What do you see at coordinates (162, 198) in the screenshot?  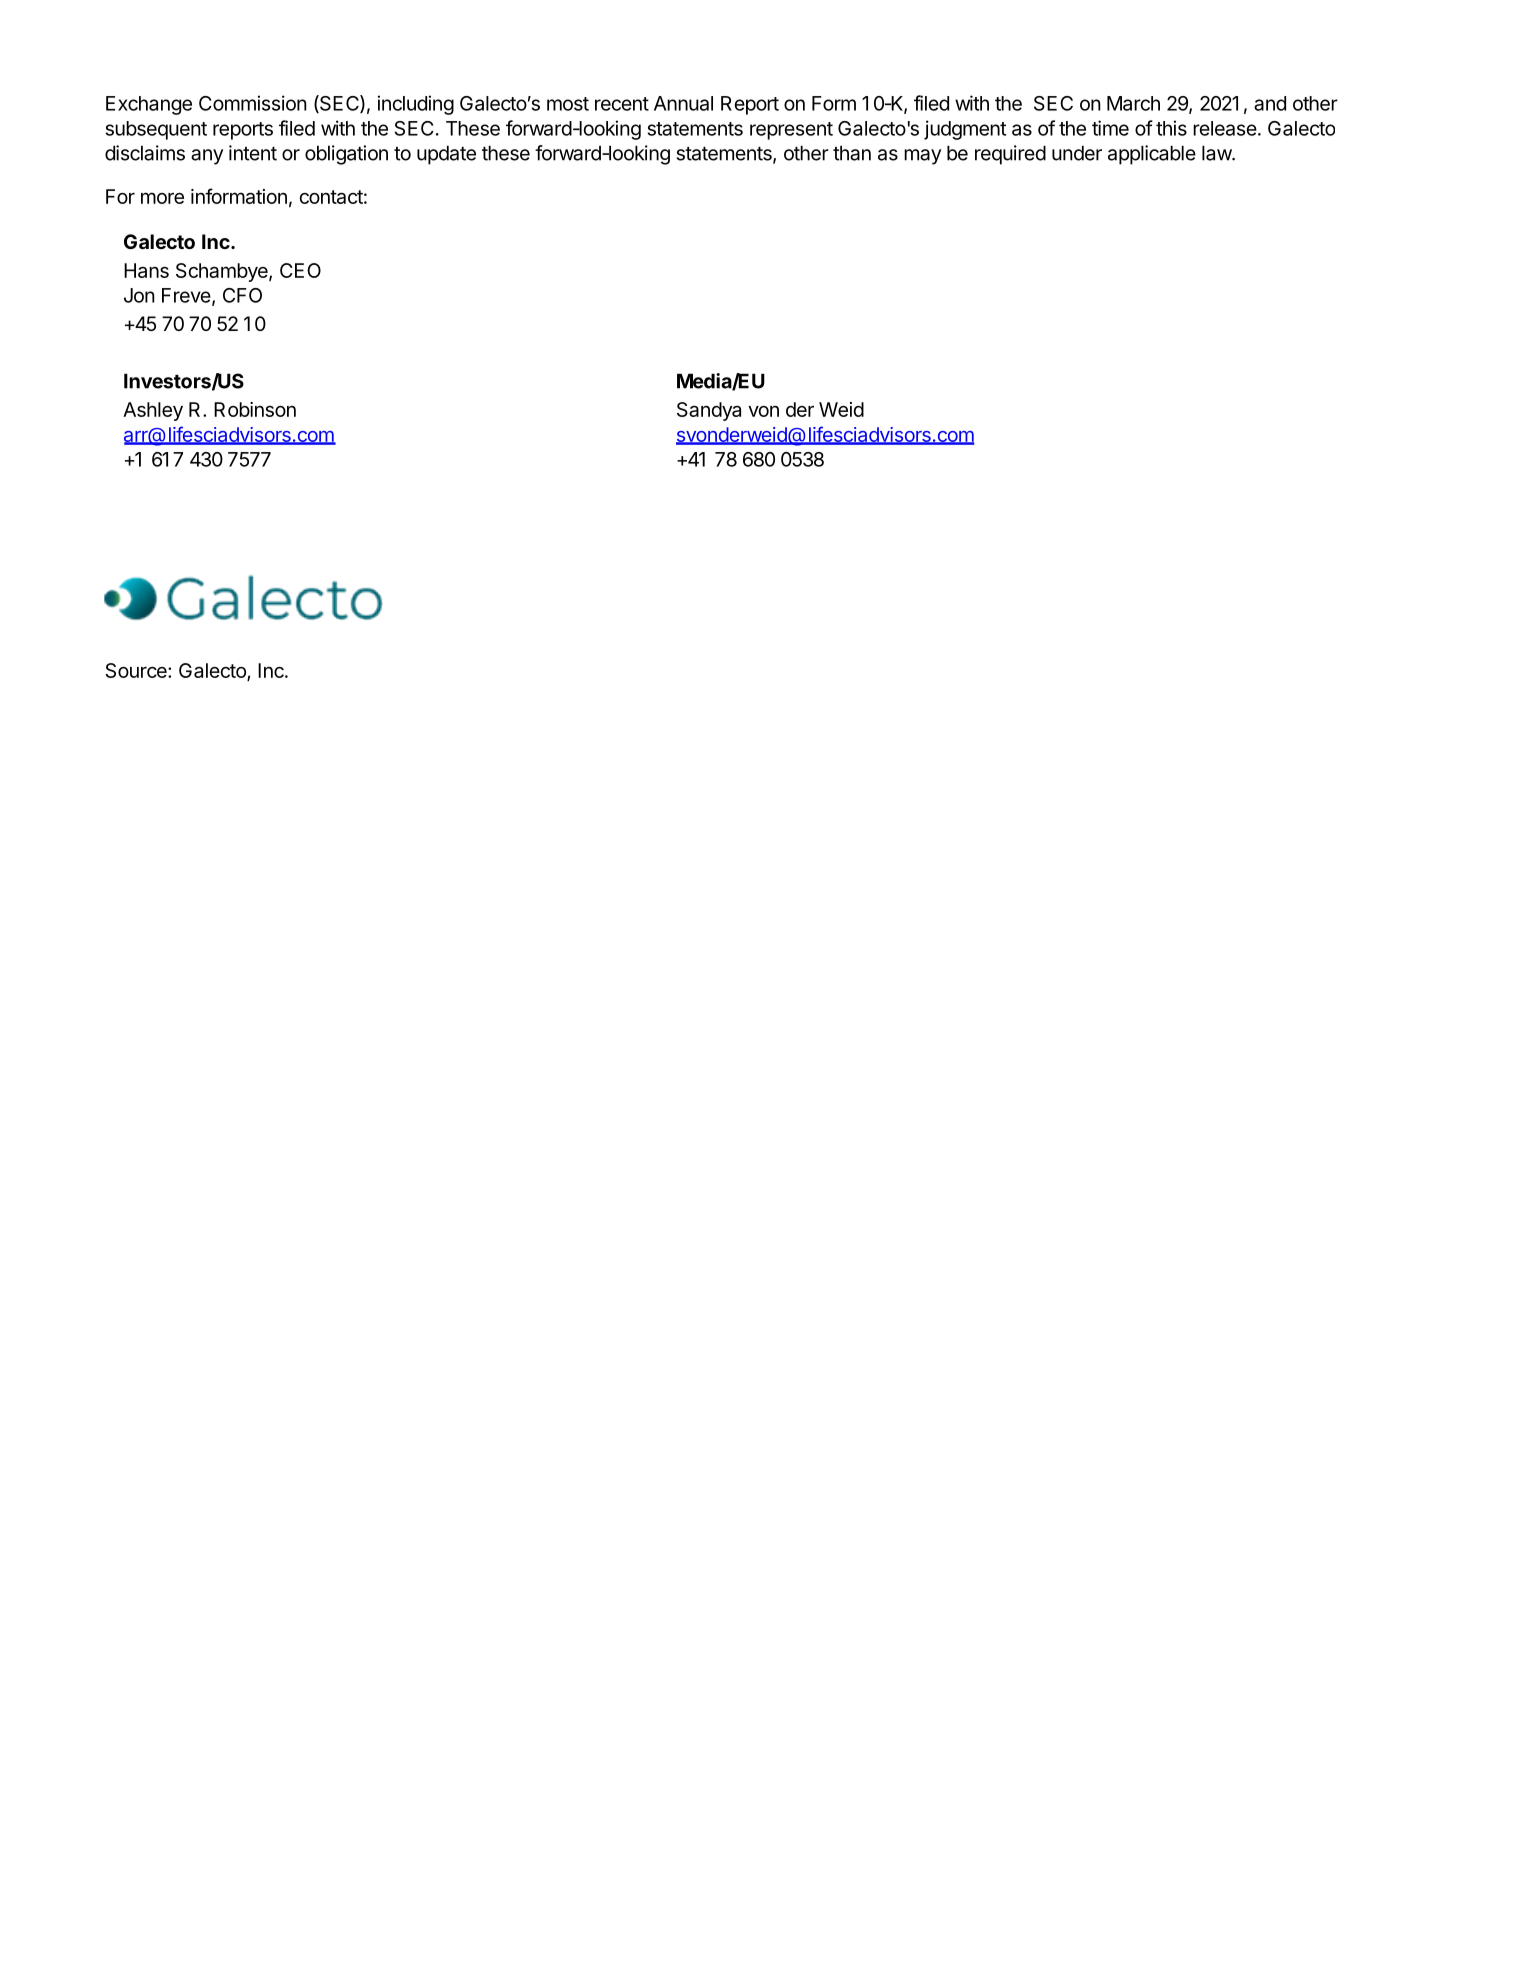 I see `more` at bounding box center [162, 198].
